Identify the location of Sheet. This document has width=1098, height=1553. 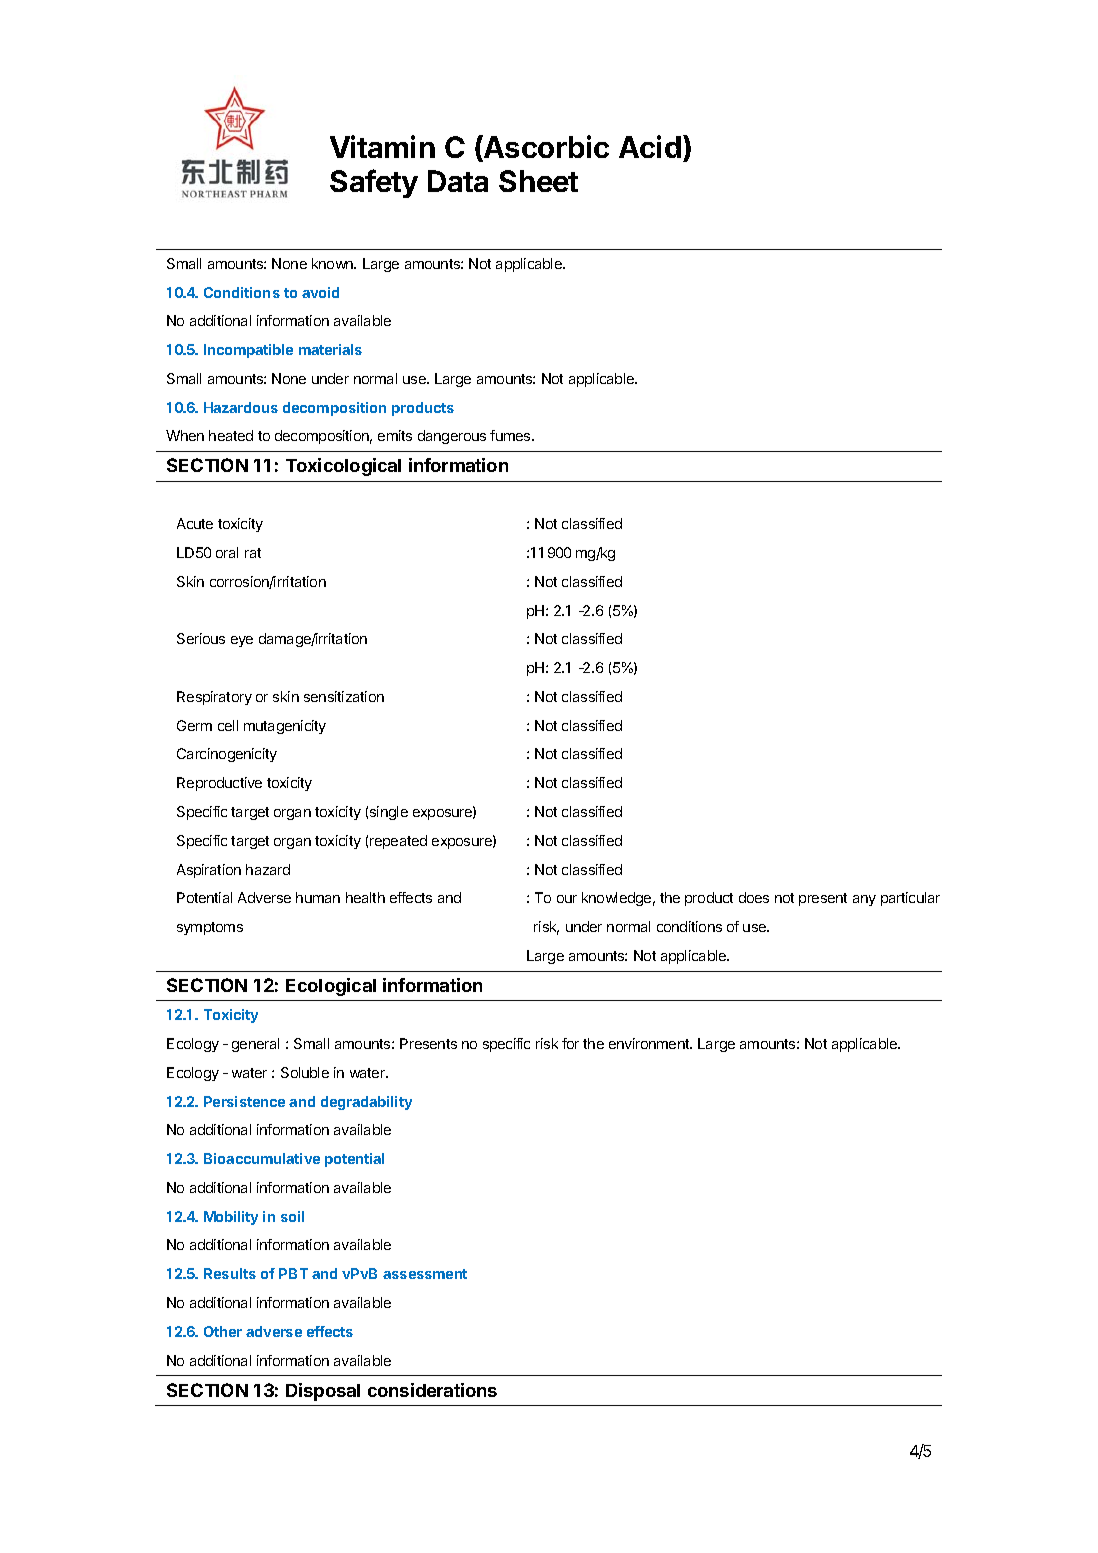
(538, 181).
